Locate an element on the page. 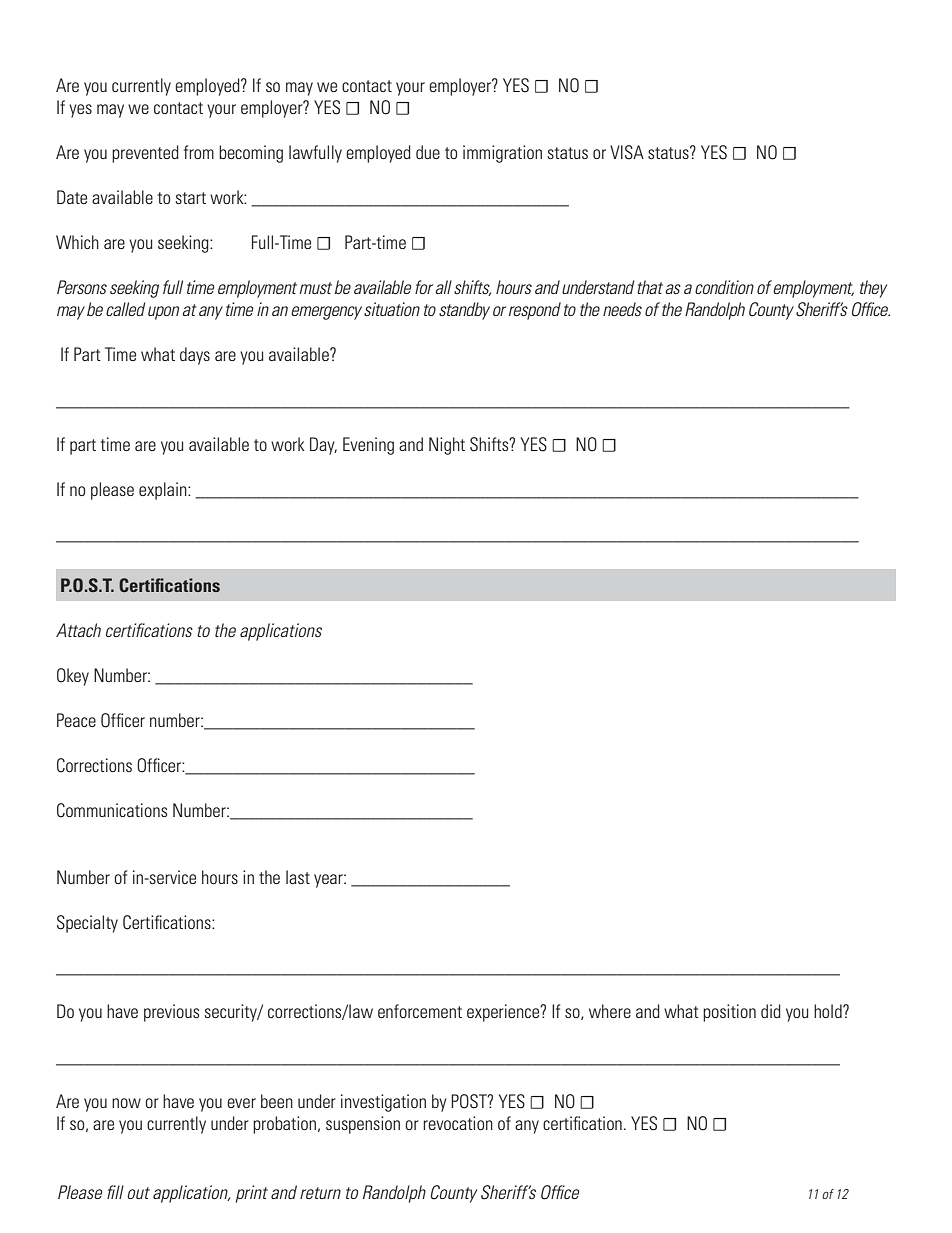 Image resolution: width=952 pixels, height=1233 pixels. out is located at coordinates (138, 1193).
